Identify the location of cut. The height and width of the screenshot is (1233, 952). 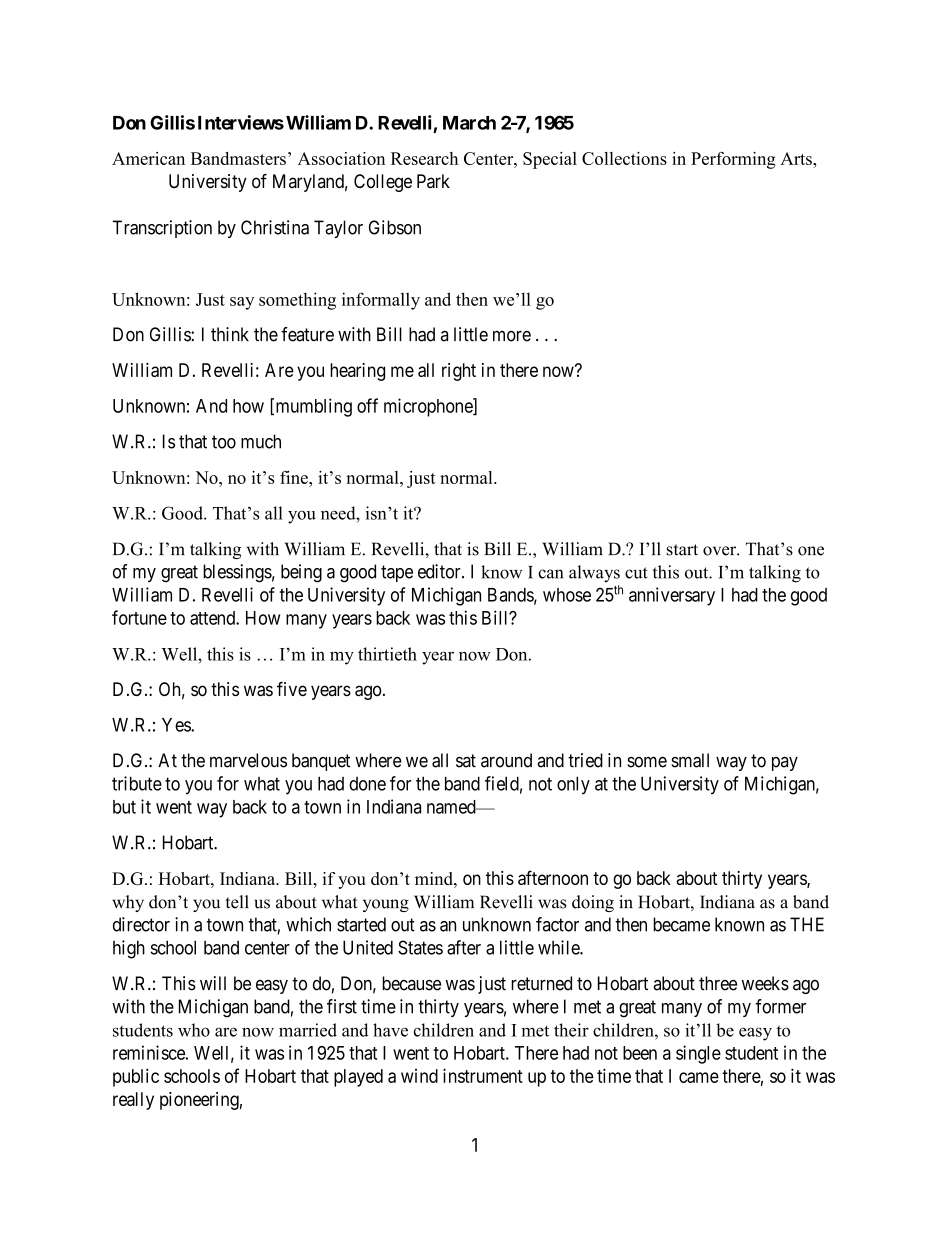
(636, 573).
